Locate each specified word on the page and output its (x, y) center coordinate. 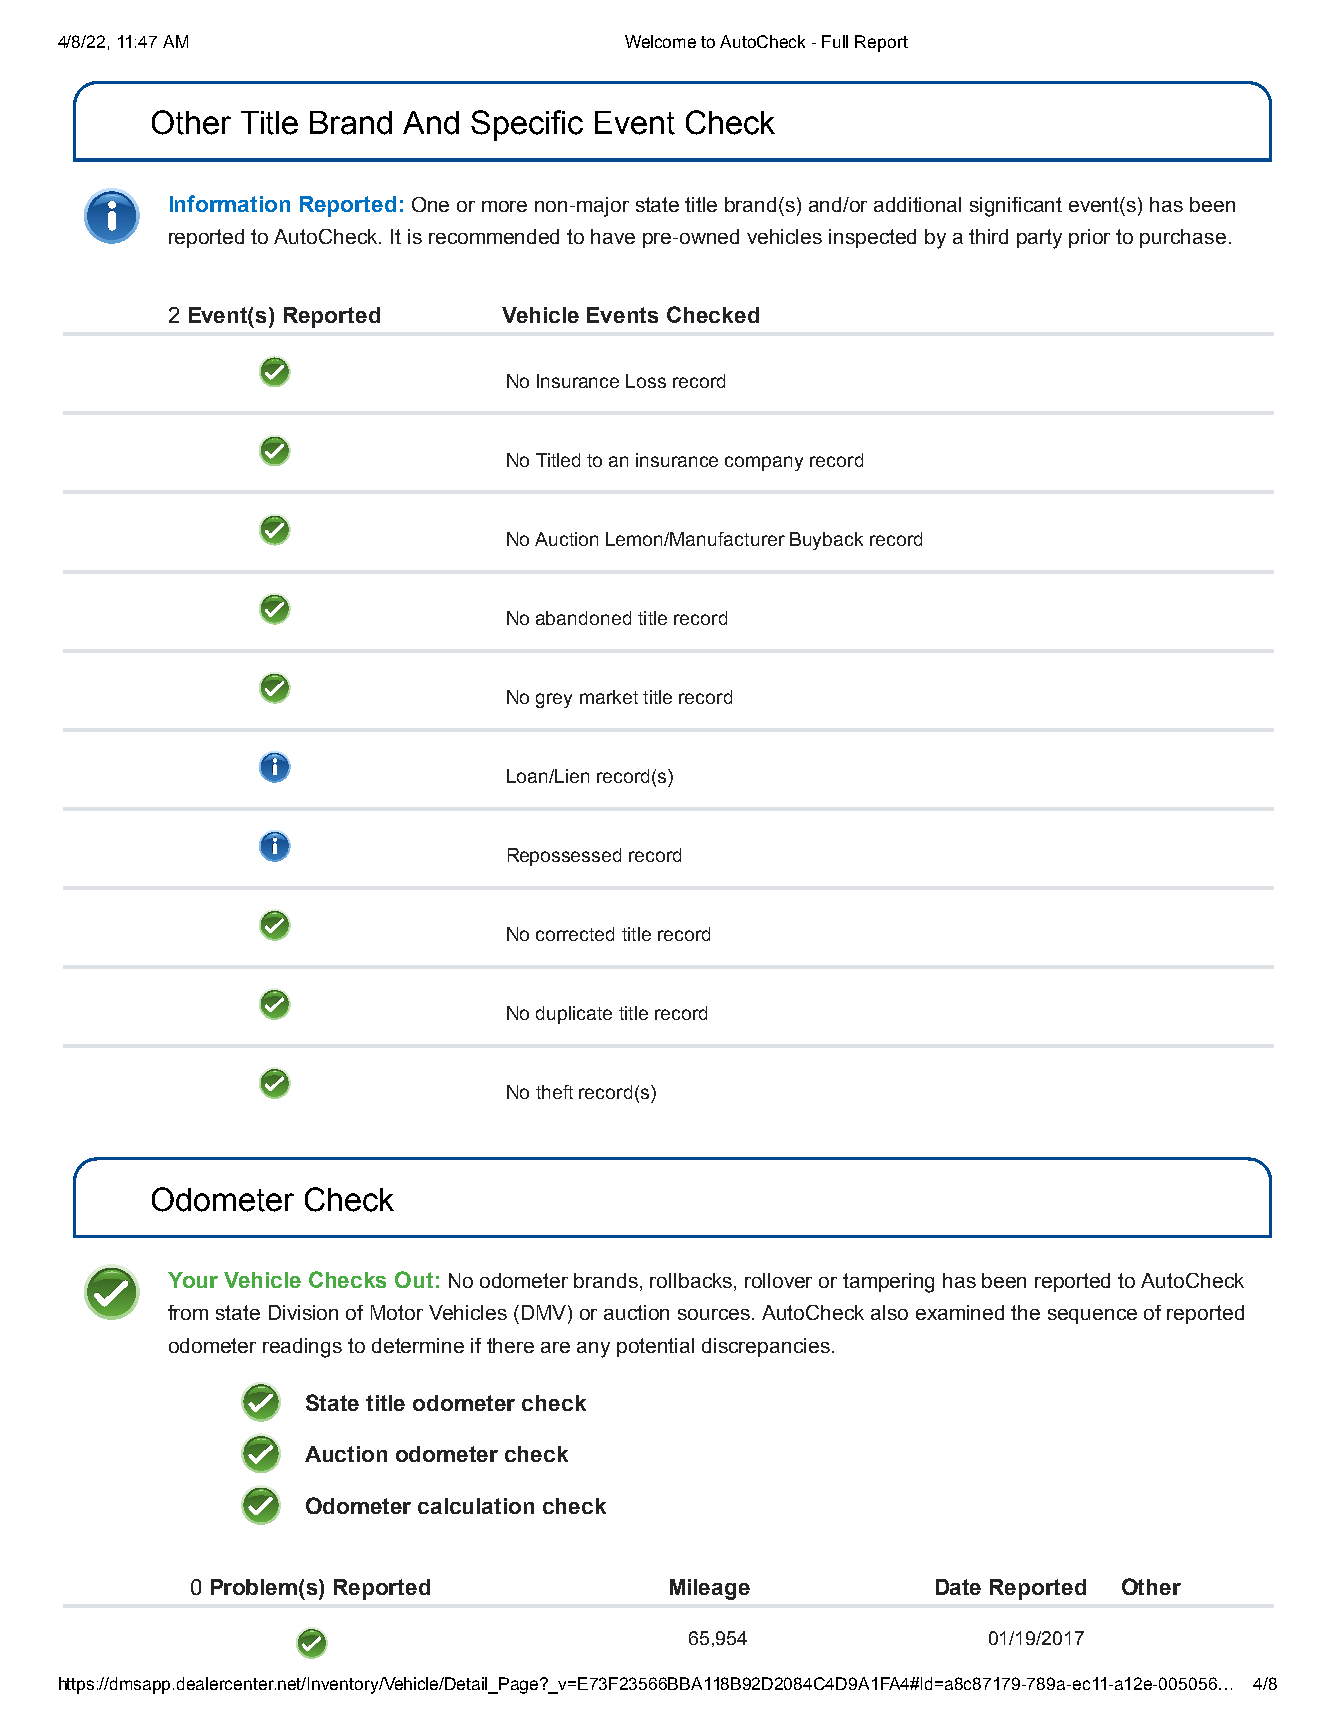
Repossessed (564, 857)
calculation (476, 1506)
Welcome (660, 41)
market (609, 697)
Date (958, 1587)
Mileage (710, 1589)
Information (230, 203)
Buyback (826, 541)
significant (1016, 207)
